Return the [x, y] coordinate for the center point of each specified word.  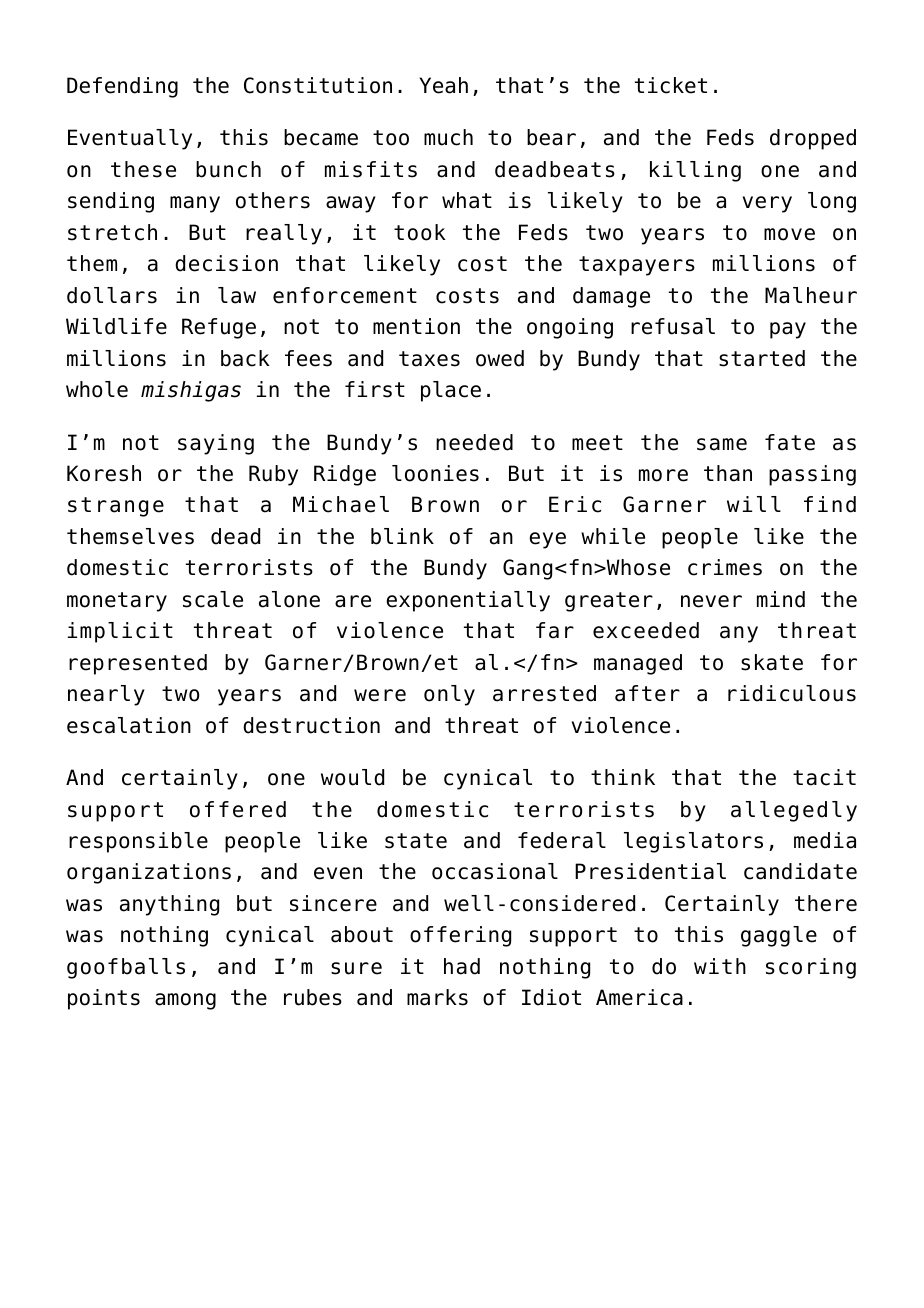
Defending [122, 87]
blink [402, 536]
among [185, 1001]
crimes [725, 567]
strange [116, 507]
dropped [813, 139]
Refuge [219, 328]
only [449, 695]
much [448, 137]
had [462, 966]
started [762, 358]
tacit [824, 777]
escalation [129, 725]
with [720, 966]
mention [416, 326]
